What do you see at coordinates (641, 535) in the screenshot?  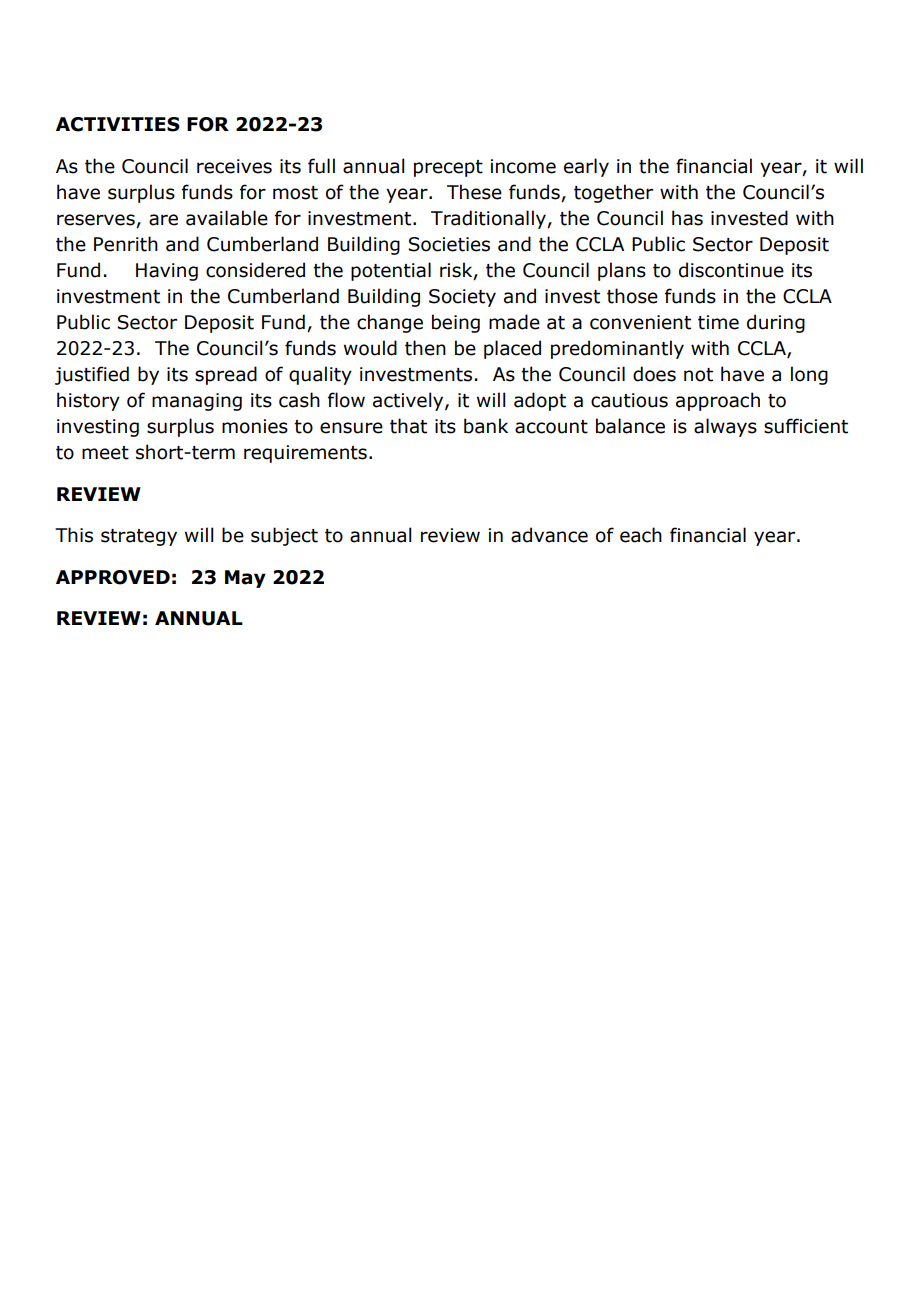 I see `each` at bounding box center [641, 535].
